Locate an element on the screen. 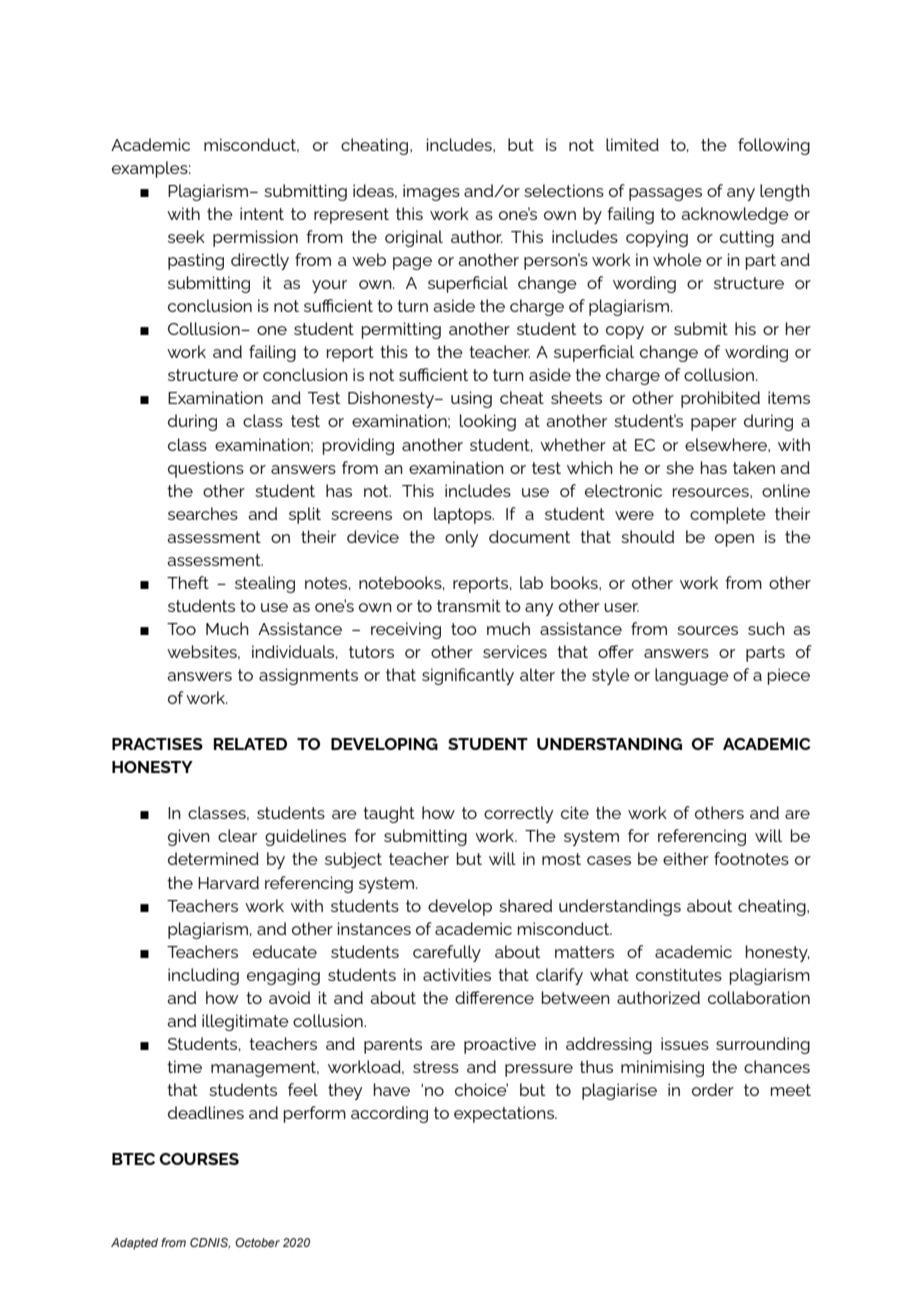 The width and height of the screenshot is (924, 1307). determined is located at coordinates (213, 858).
